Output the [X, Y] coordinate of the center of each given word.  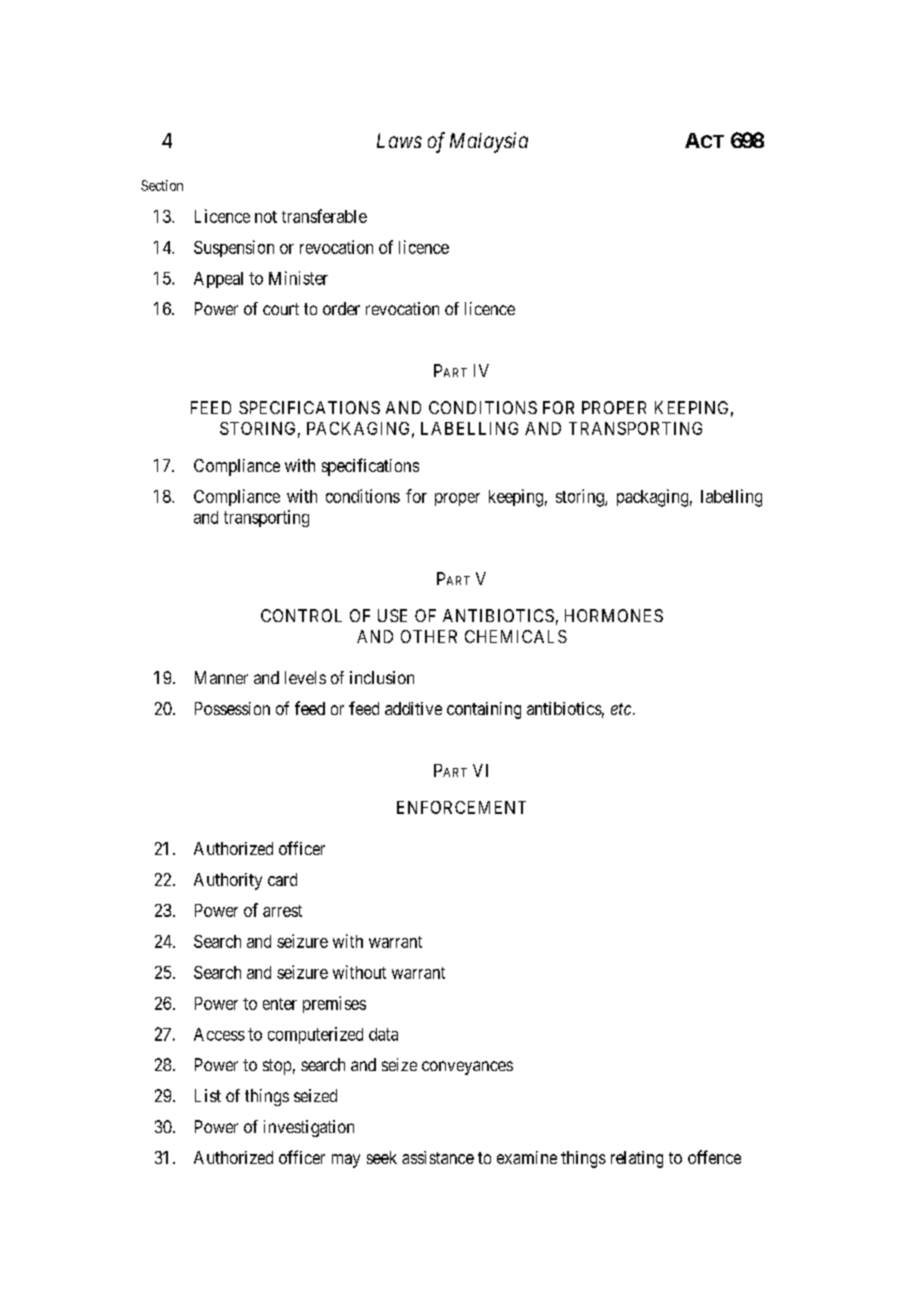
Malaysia [489, 142]
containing [484, 710]
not [266, 217]
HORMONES [614, 615]
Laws [399, 140]
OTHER [429, 636]
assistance [438, 1157]
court [281, 309]
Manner [221, 677]
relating [637, 1159]
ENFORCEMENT [461, 807]
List [208, 1095]
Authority [228, 881]
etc [621, 709]
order [341, 308]
